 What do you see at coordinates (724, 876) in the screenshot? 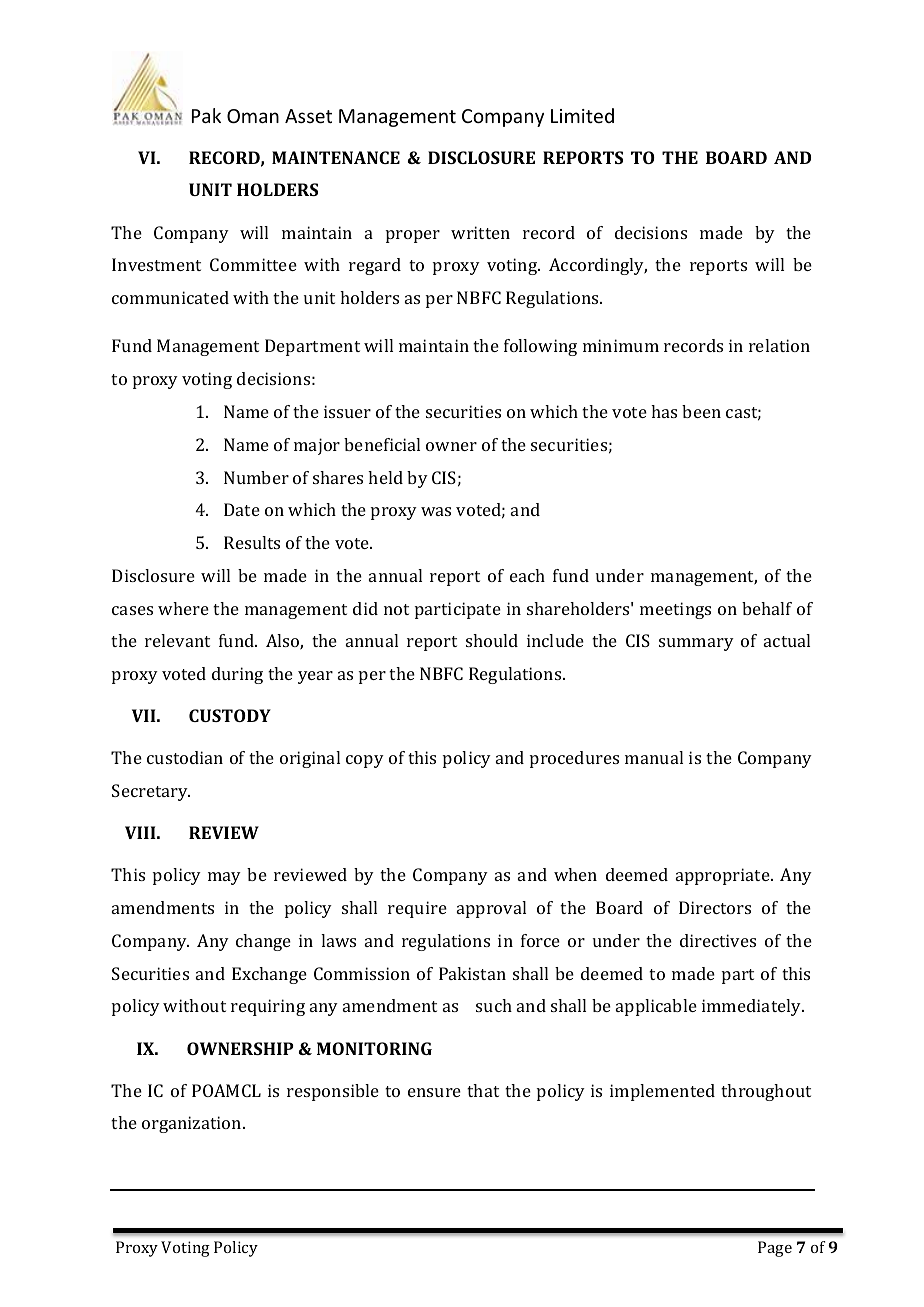
I see `appropriate` at bounding box center [724, 876].
